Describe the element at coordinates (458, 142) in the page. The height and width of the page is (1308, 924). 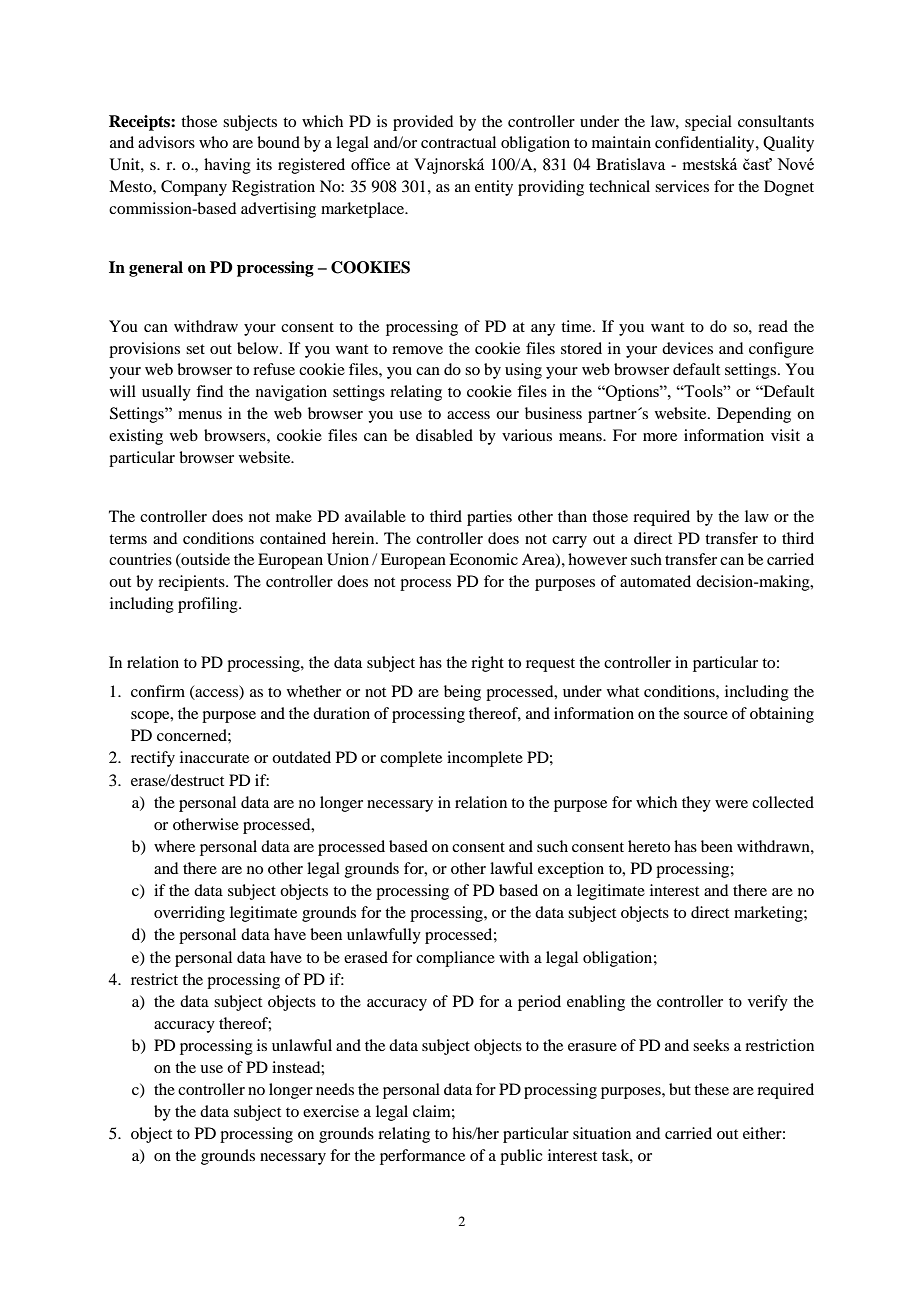
I see `contractual` at that location.
